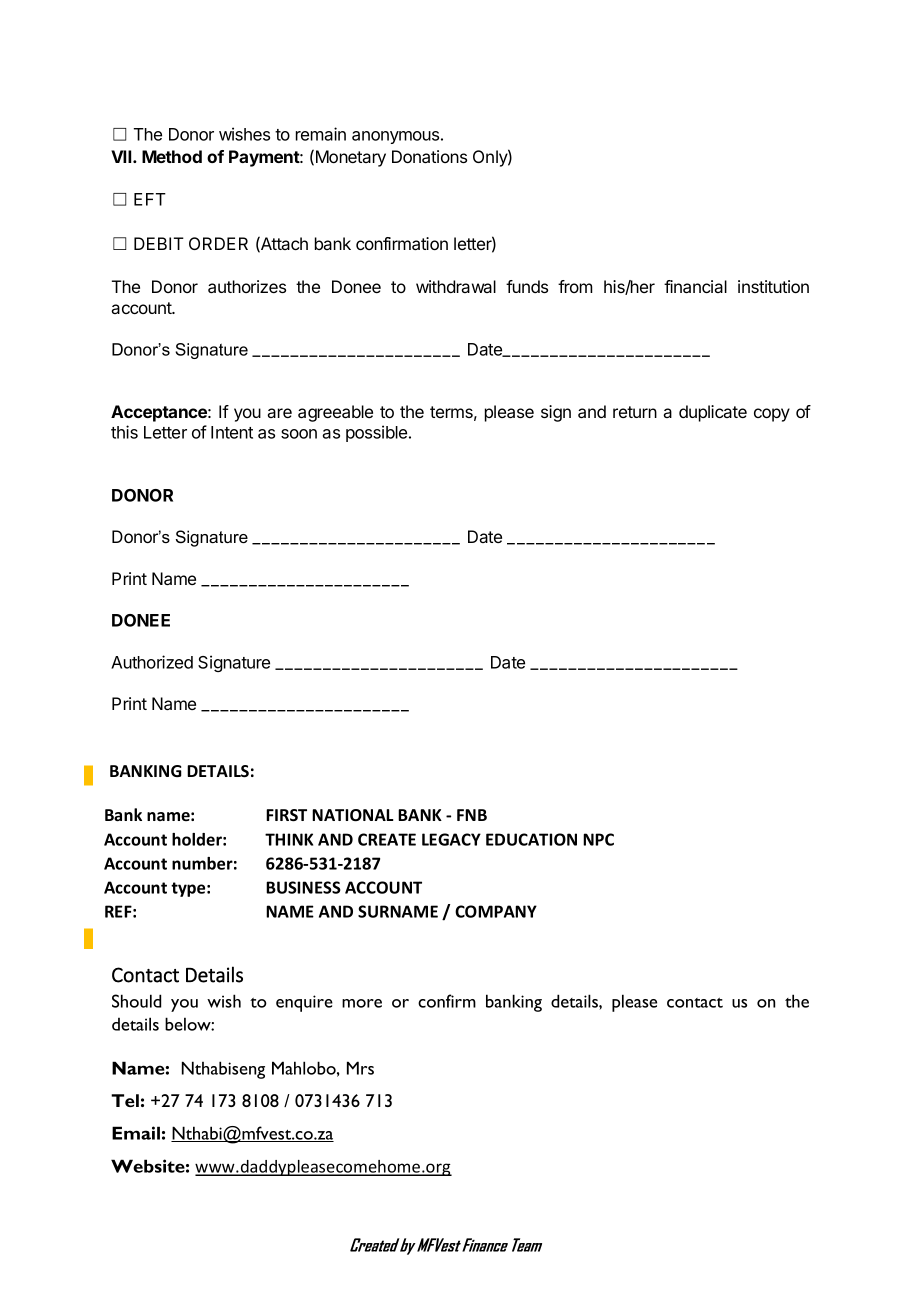 The height and width of the screenshot is (1307, 924). What do you see at coordinates (451, 839) in the screenshot?
I see `LEGACY` at bounding box center [451, 839].
